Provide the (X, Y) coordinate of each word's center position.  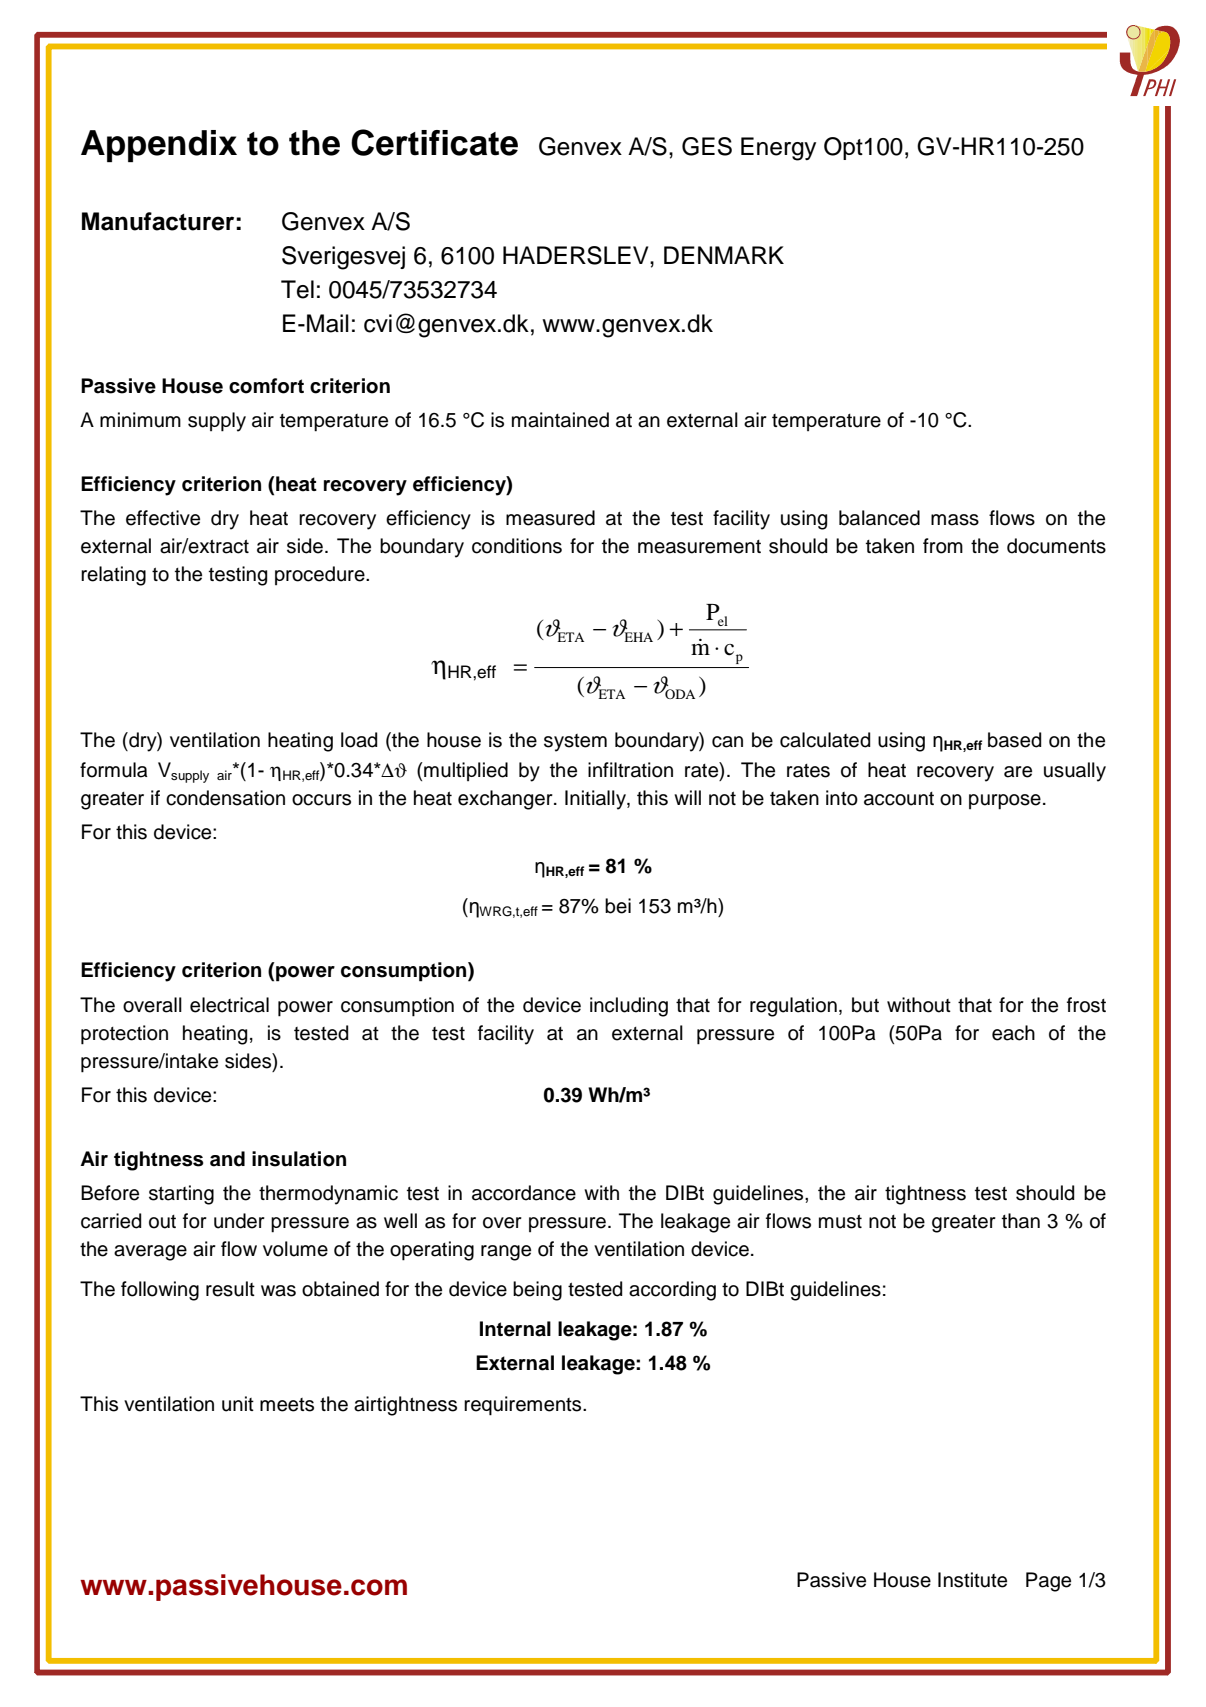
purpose (1005, 802)
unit (238, 1404)
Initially (596, 800)
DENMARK (724, 255)
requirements (524, 1406)
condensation (225, 798)
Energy (778, 149)
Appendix (159, 146)
